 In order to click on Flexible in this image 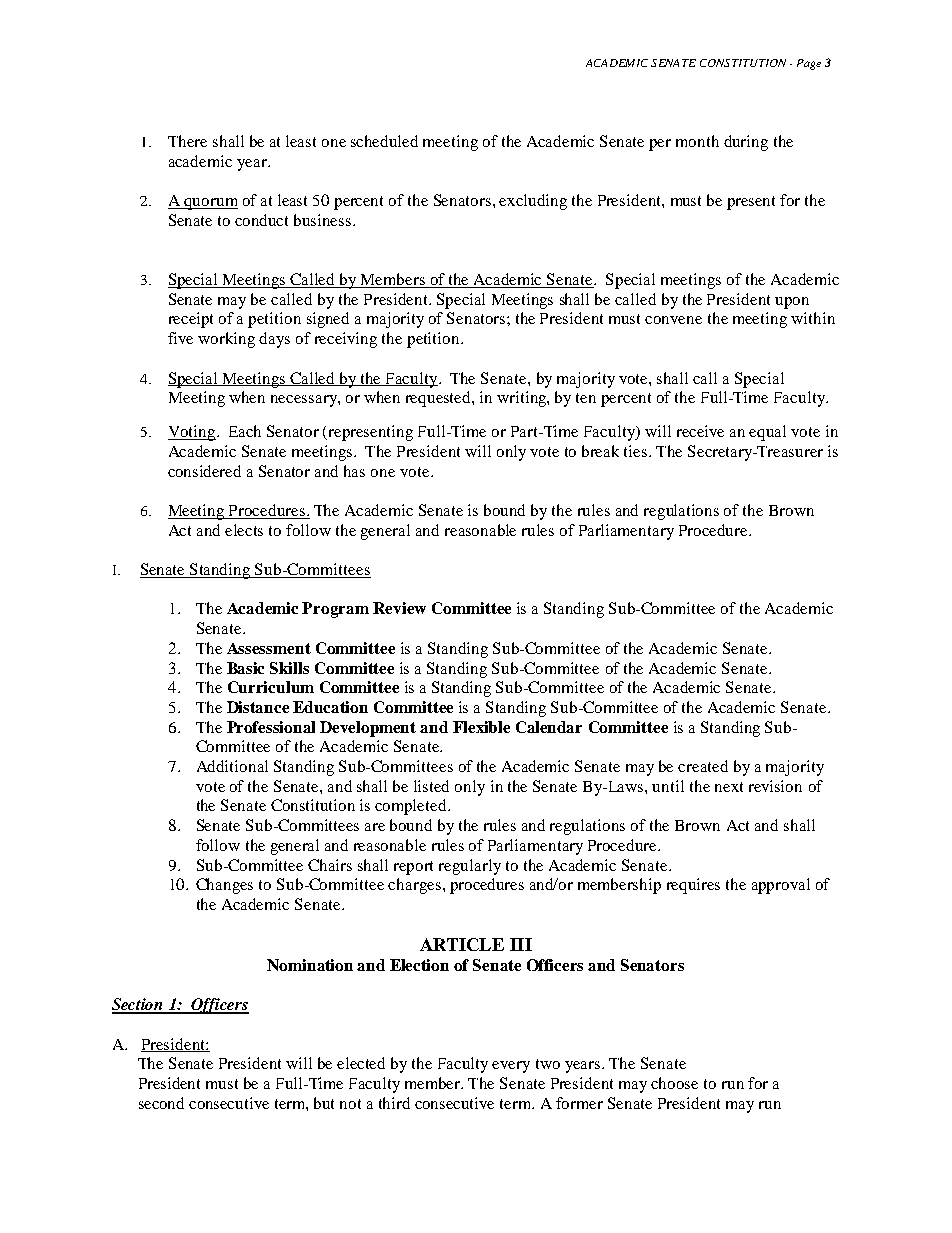, I will do `click(481, 727)`.
